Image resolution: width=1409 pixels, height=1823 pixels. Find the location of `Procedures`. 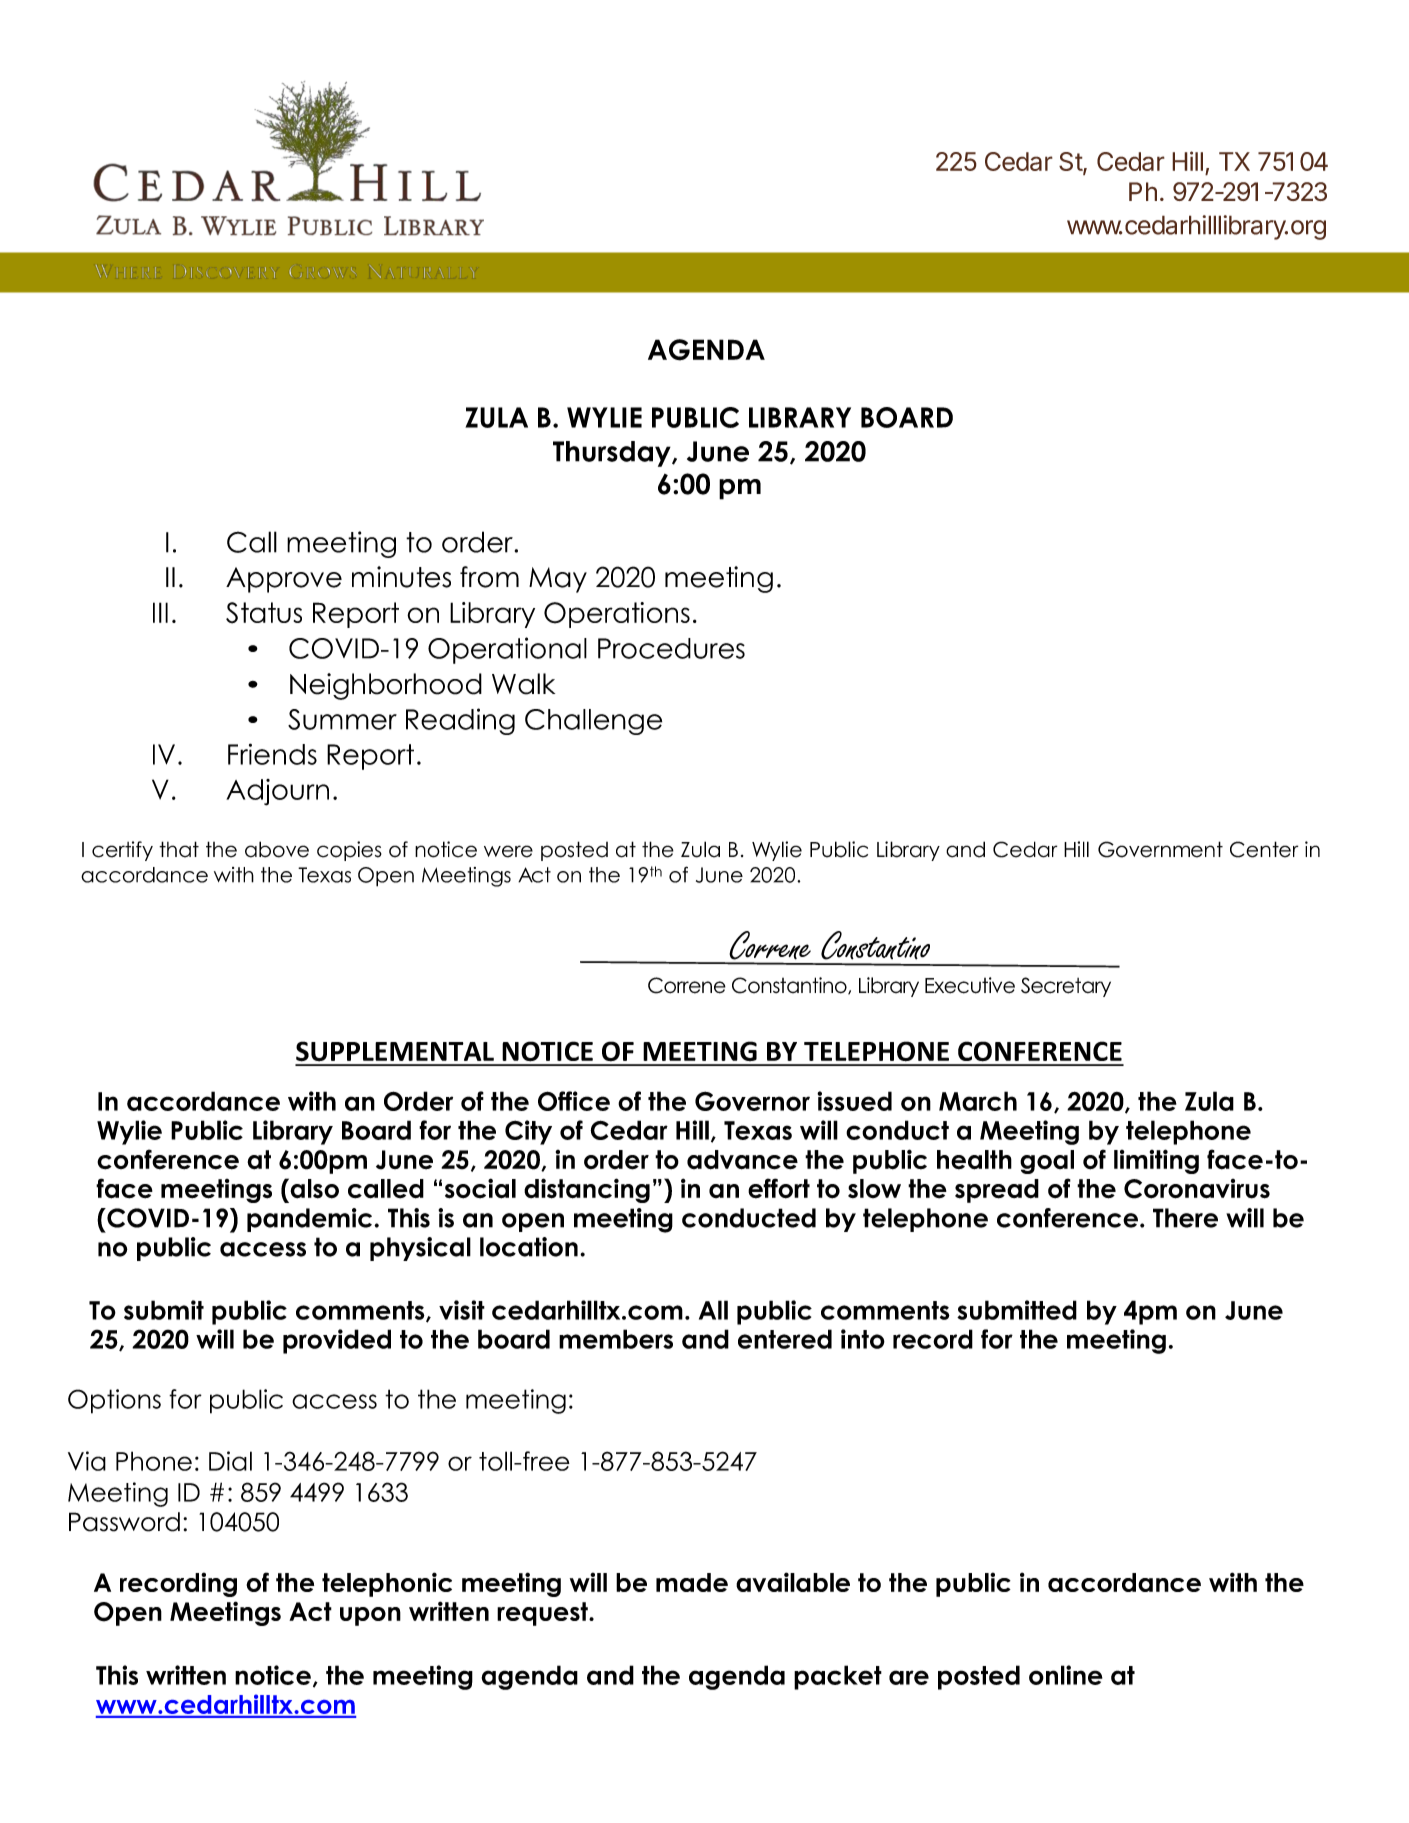

Procedures is located at coordinates (671, 648).
